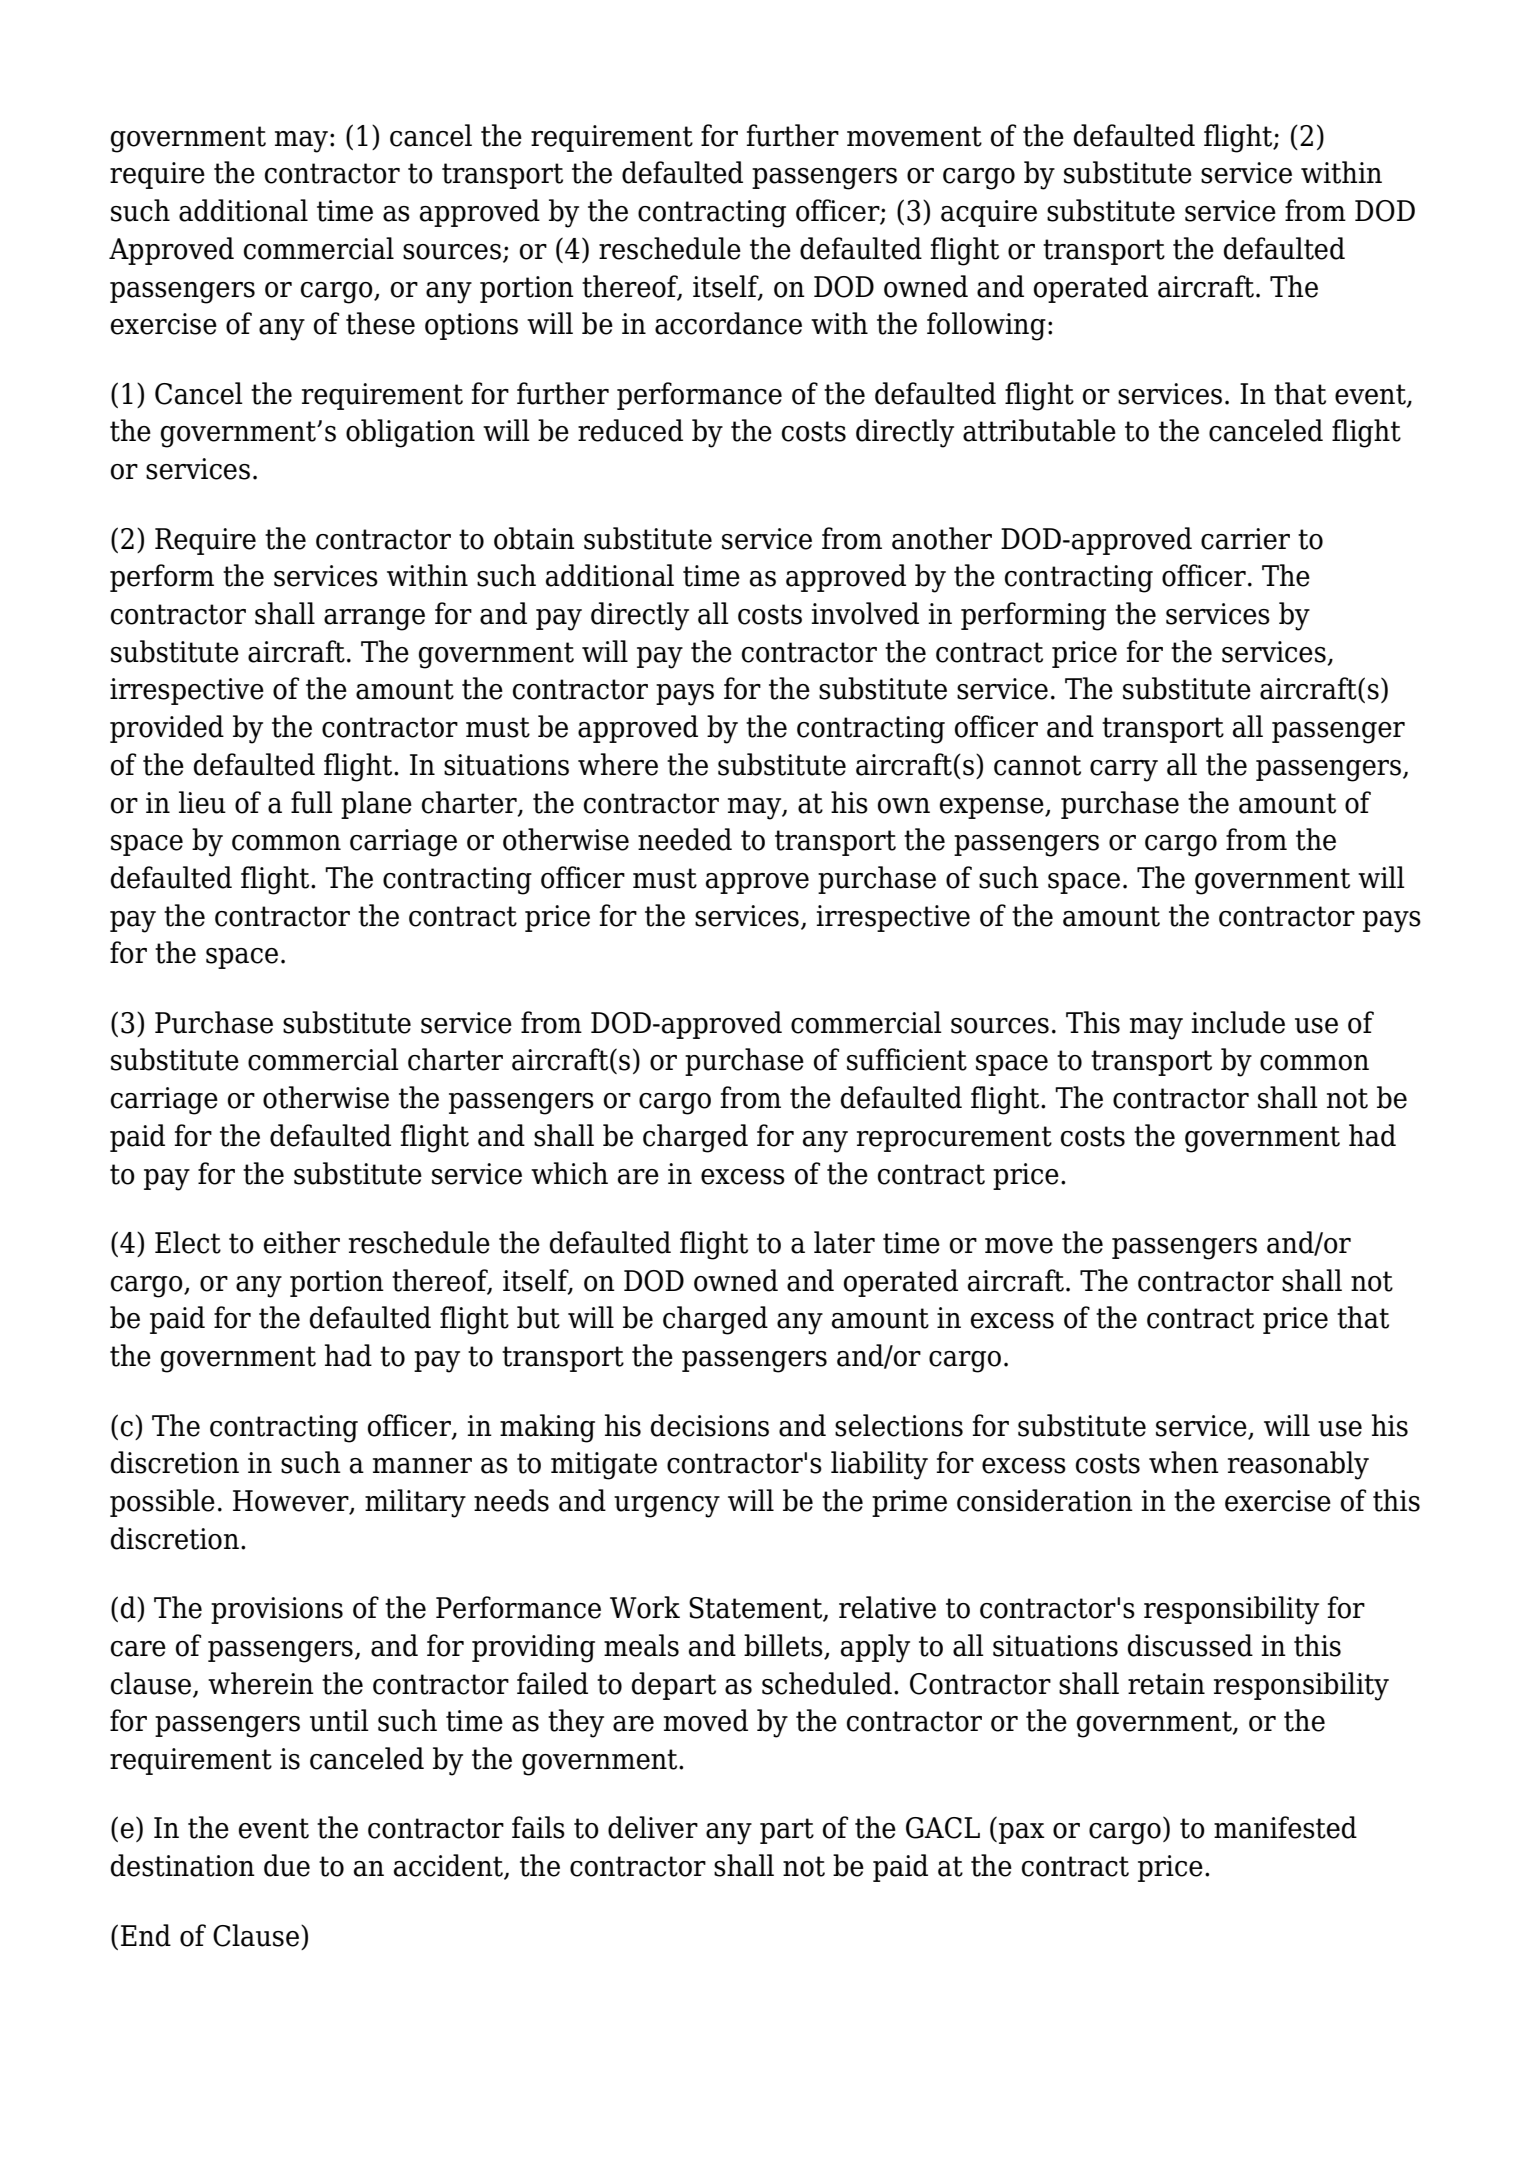 The height and width of the page is (2174, 1538). I want to click on full, so click(312, 802).
